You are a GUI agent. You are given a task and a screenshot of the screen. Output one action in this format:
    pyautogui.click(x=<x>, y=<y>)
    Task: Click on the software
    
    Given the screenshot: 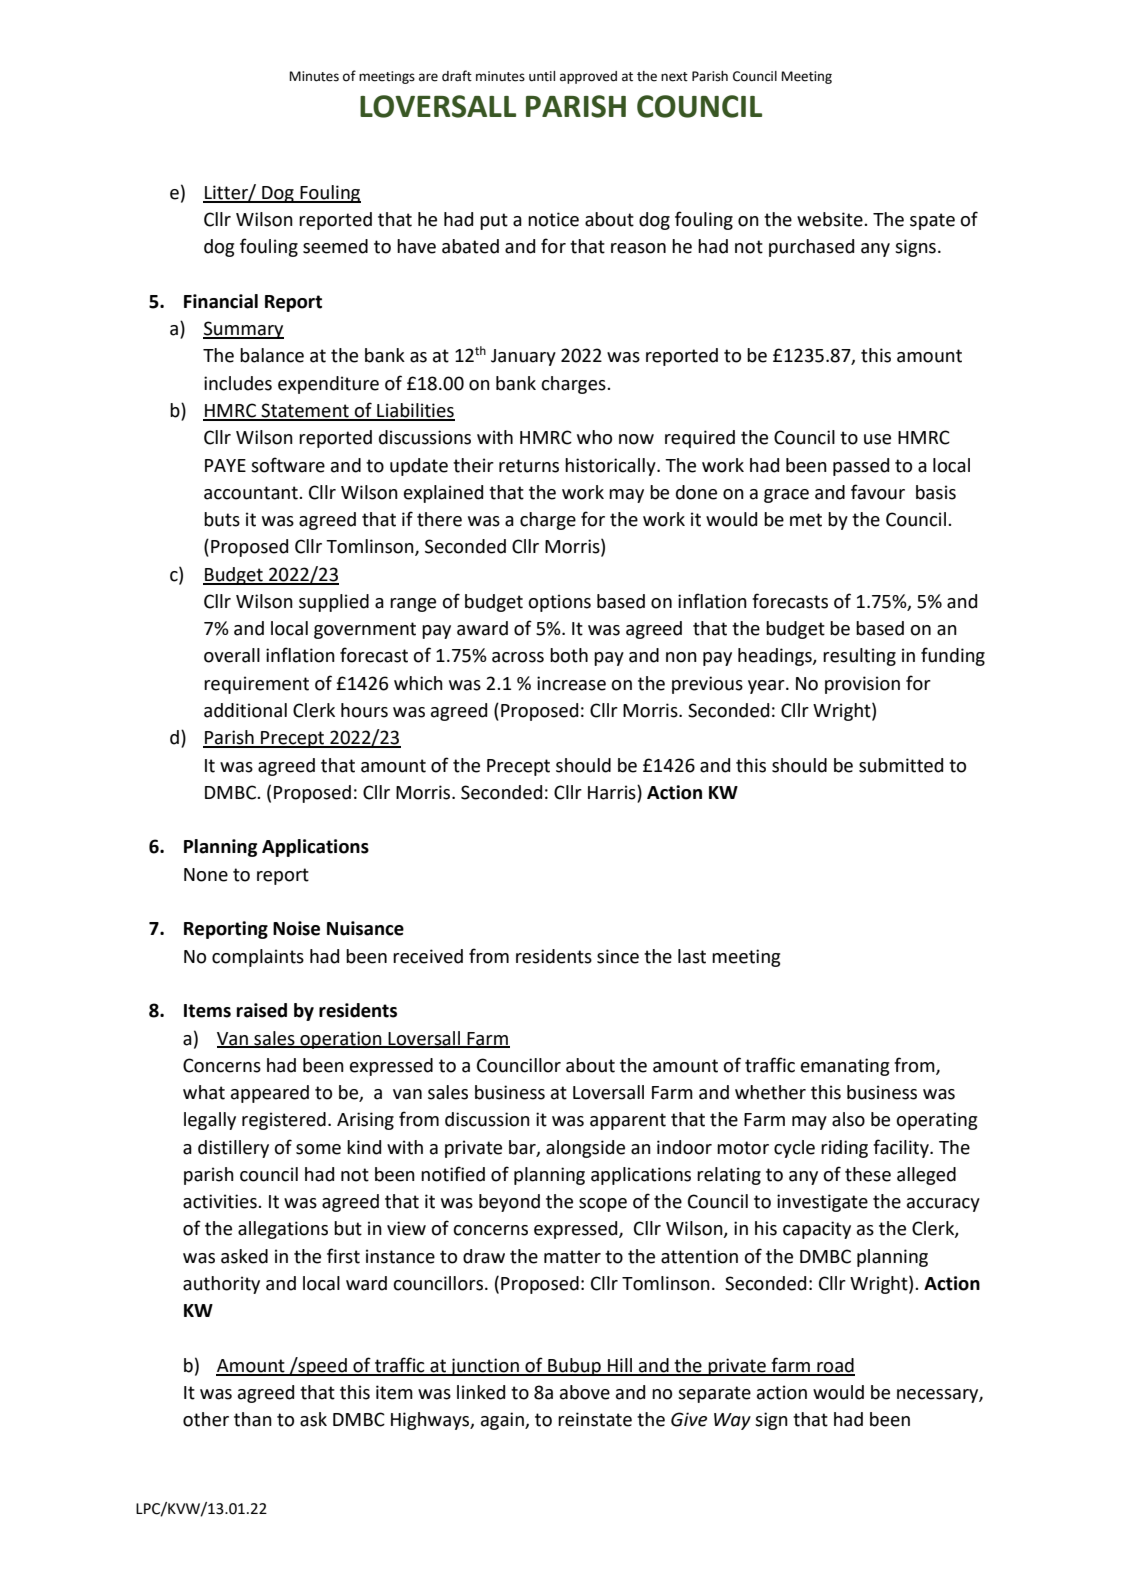 What is the action you would take?
    pyautogui.click(x=288, y=465)
